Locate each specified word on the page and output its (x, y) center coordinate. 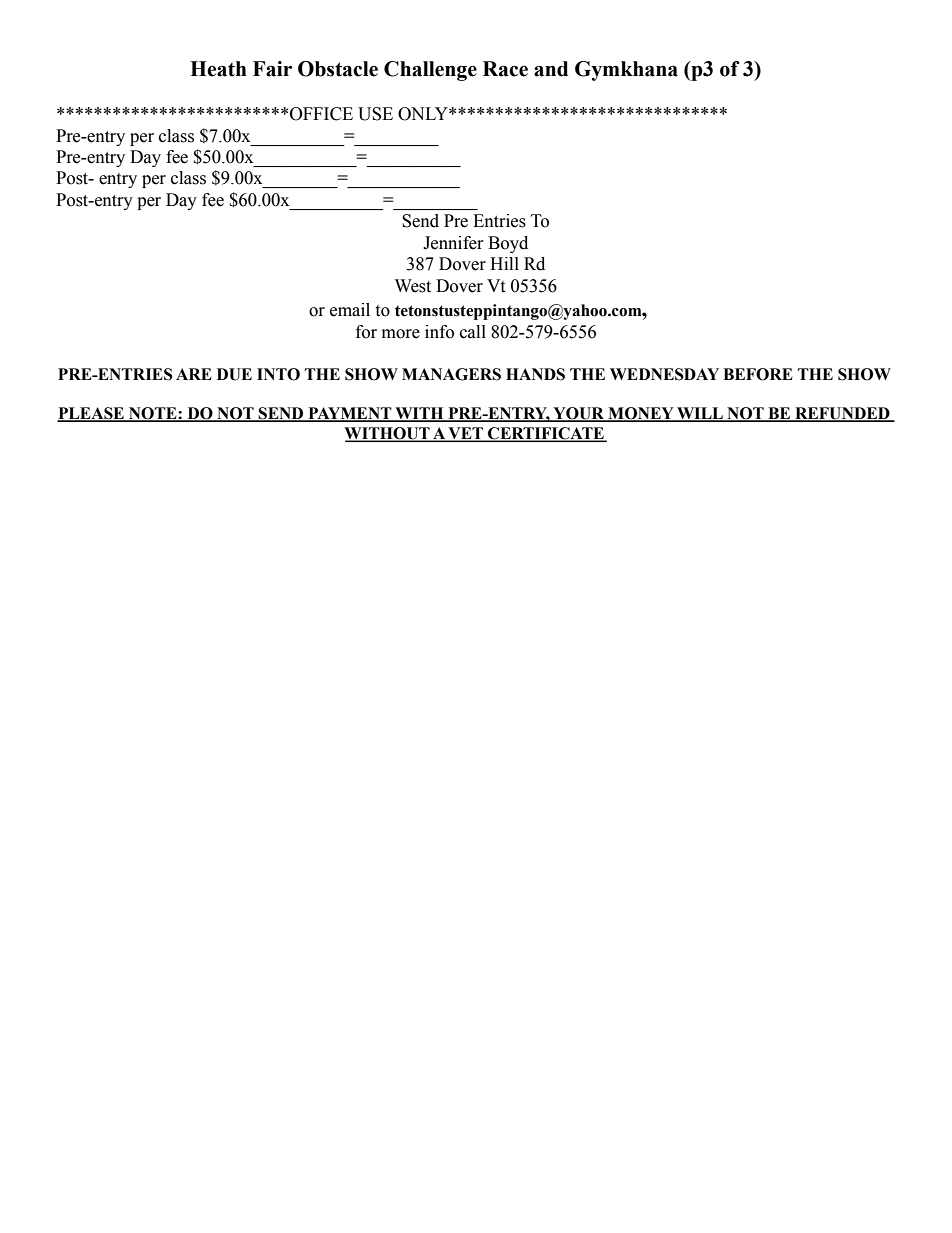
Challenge (430, 71)
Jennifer (453, 243)
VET (466, 434)
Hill (504, 263)
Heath (218, 69)
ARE (194, 374)
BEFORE (758, 374)
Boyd (508, 244)
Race (505, 69)
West (413, 286)
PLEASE (91, 414)
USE (375, 114)
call (473, 332)
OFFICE (321, 114)
